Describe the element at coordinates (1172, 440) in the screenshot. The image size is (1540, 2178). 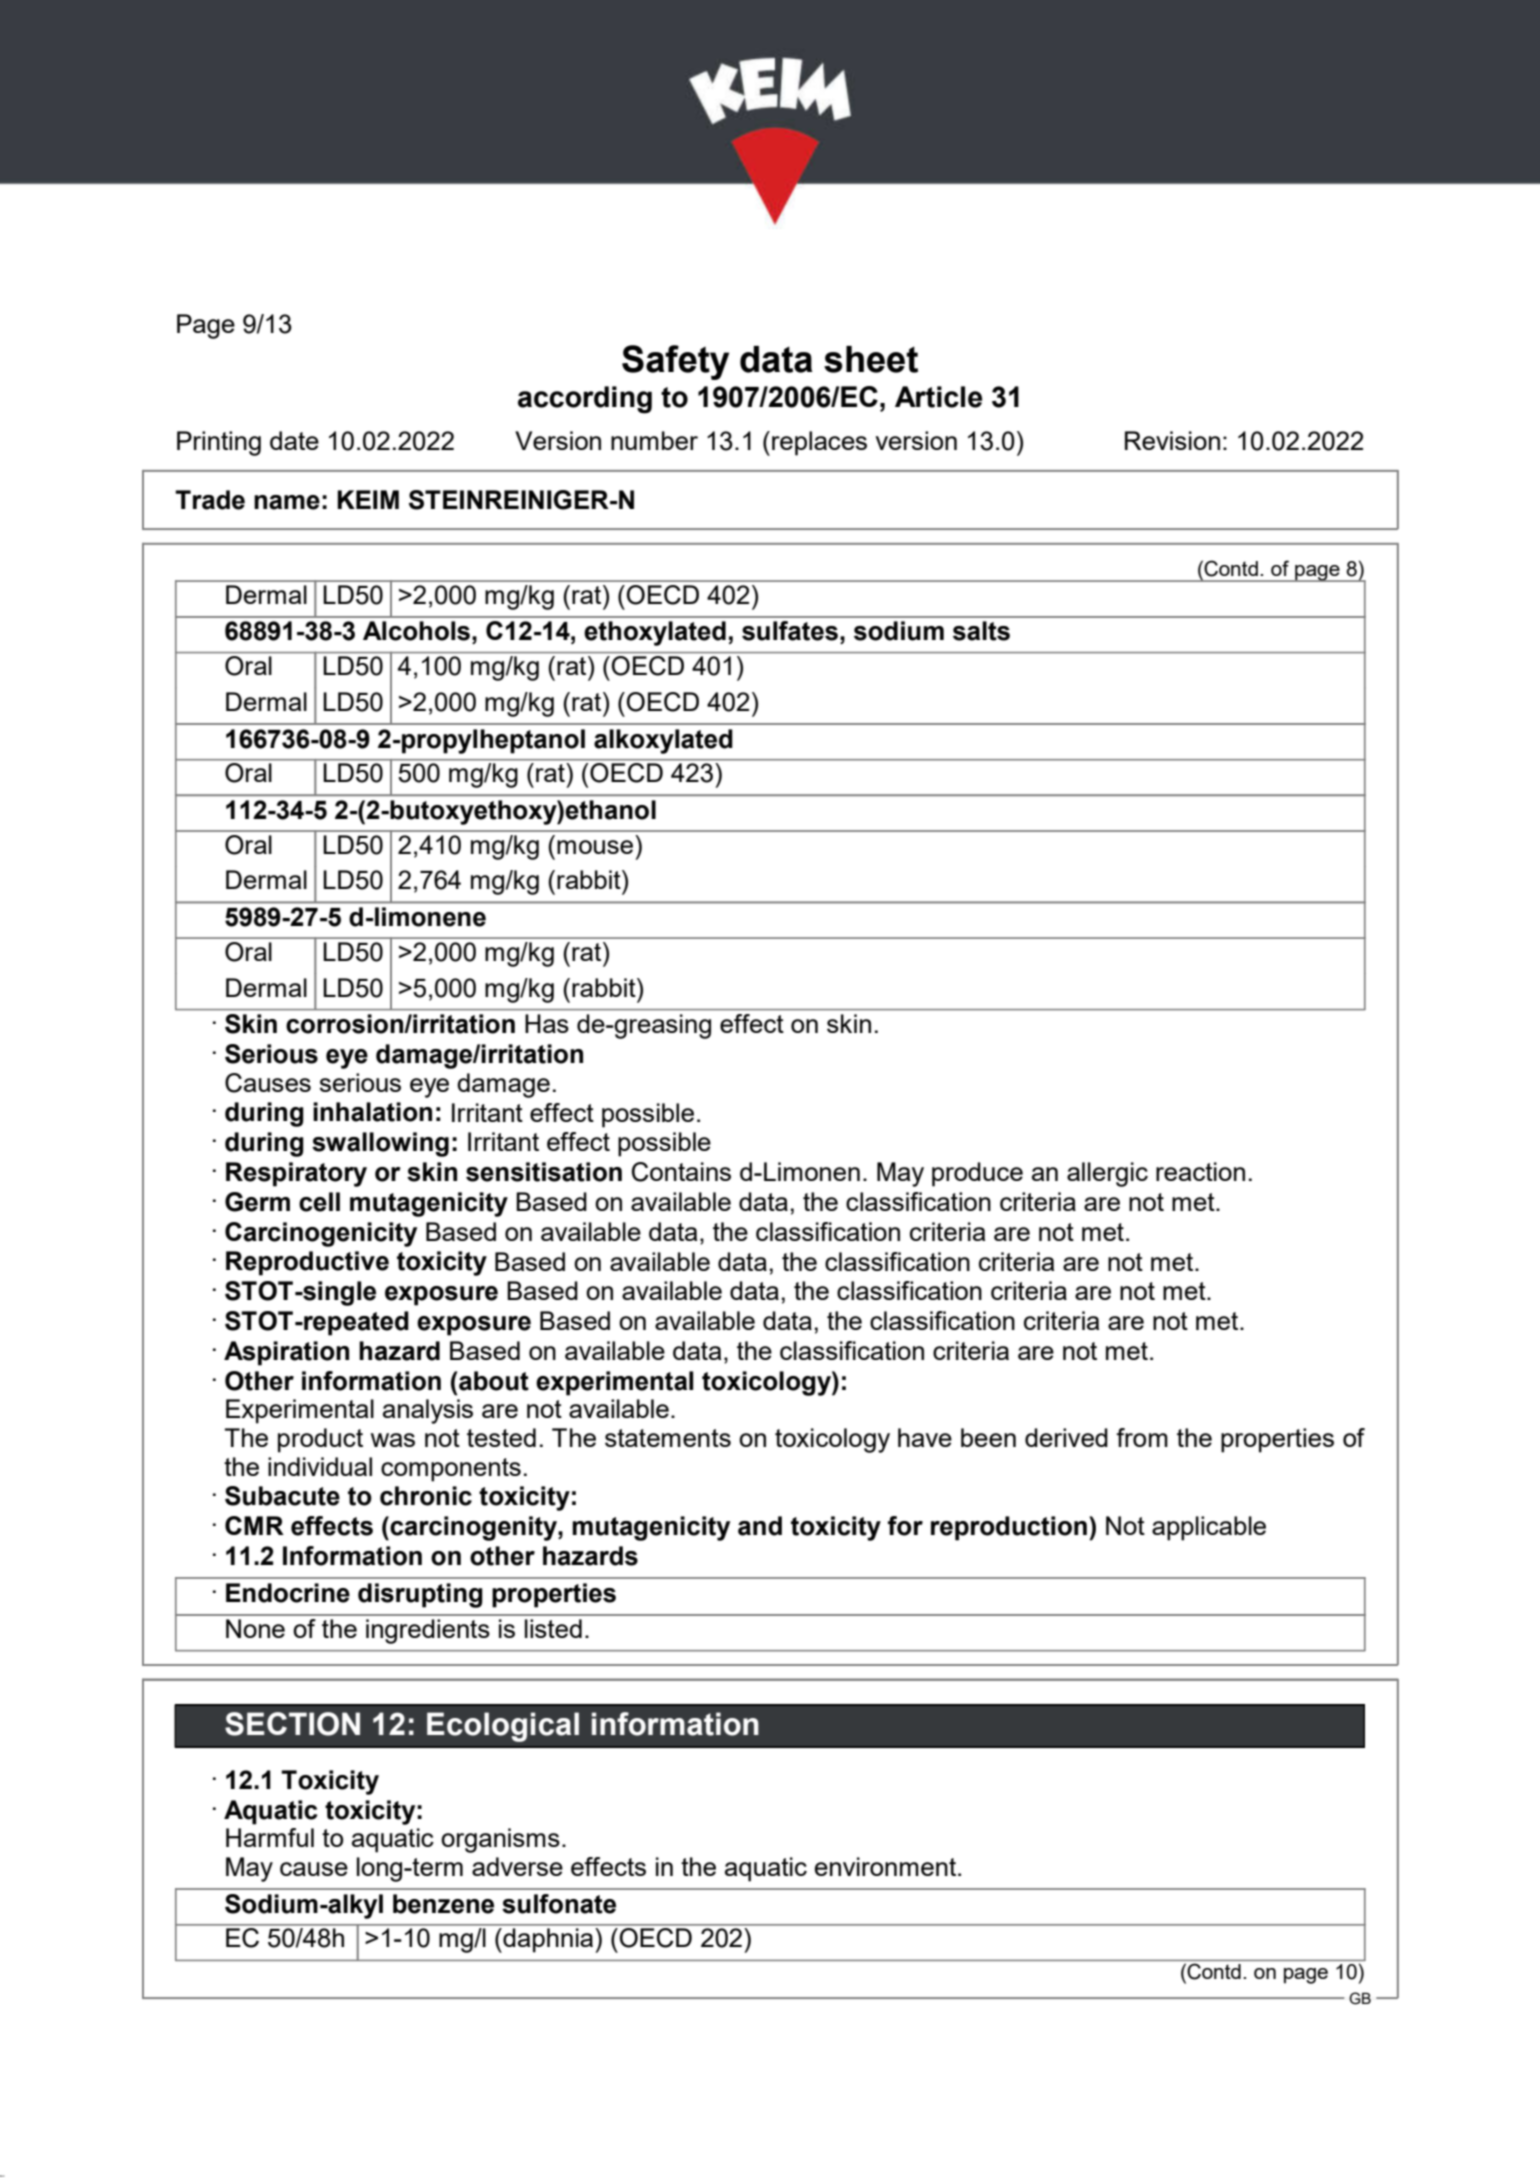
I see `Revision` at that location.
